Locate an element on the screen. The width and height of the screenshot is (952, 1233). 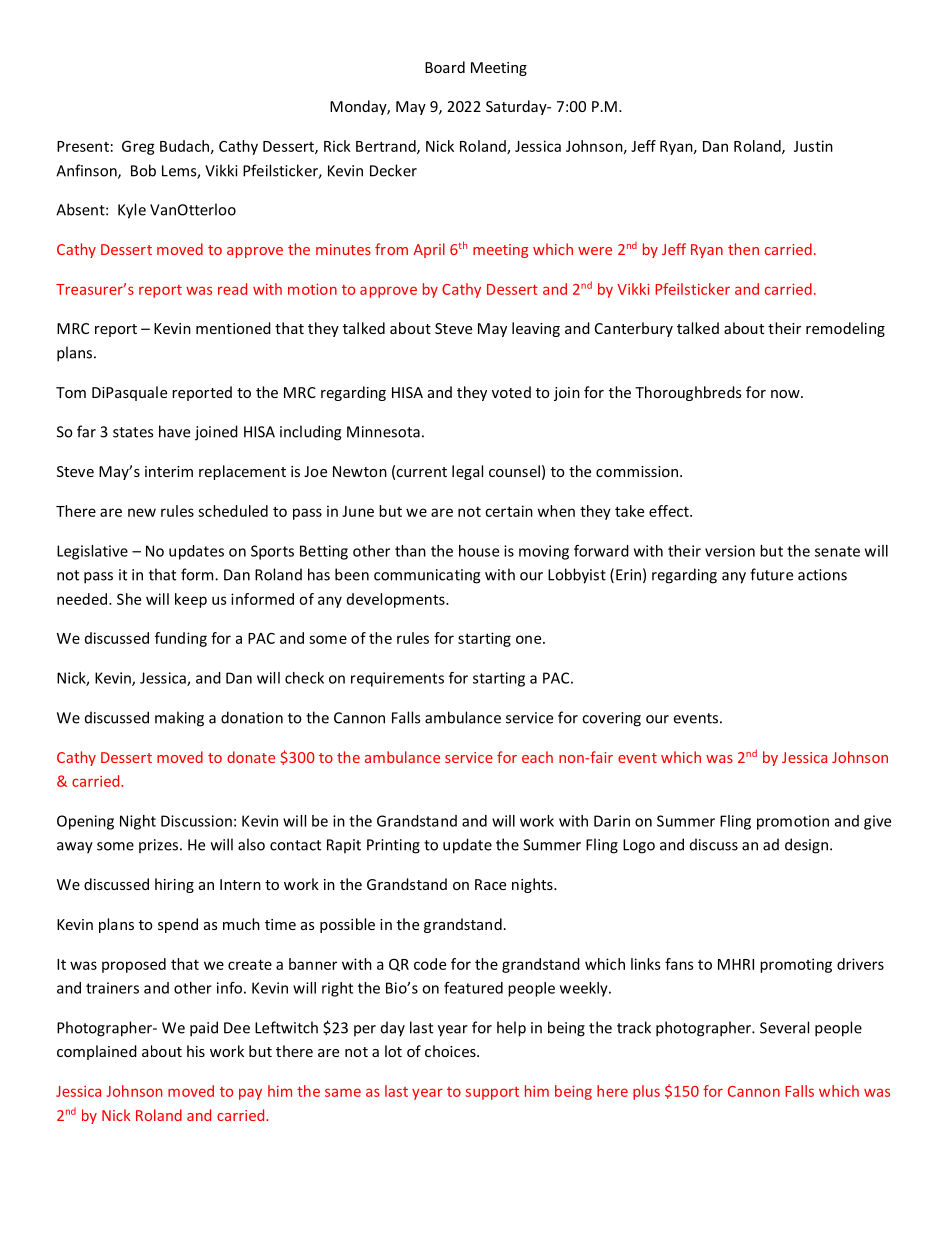
design is located at coordinates (806, 846).
